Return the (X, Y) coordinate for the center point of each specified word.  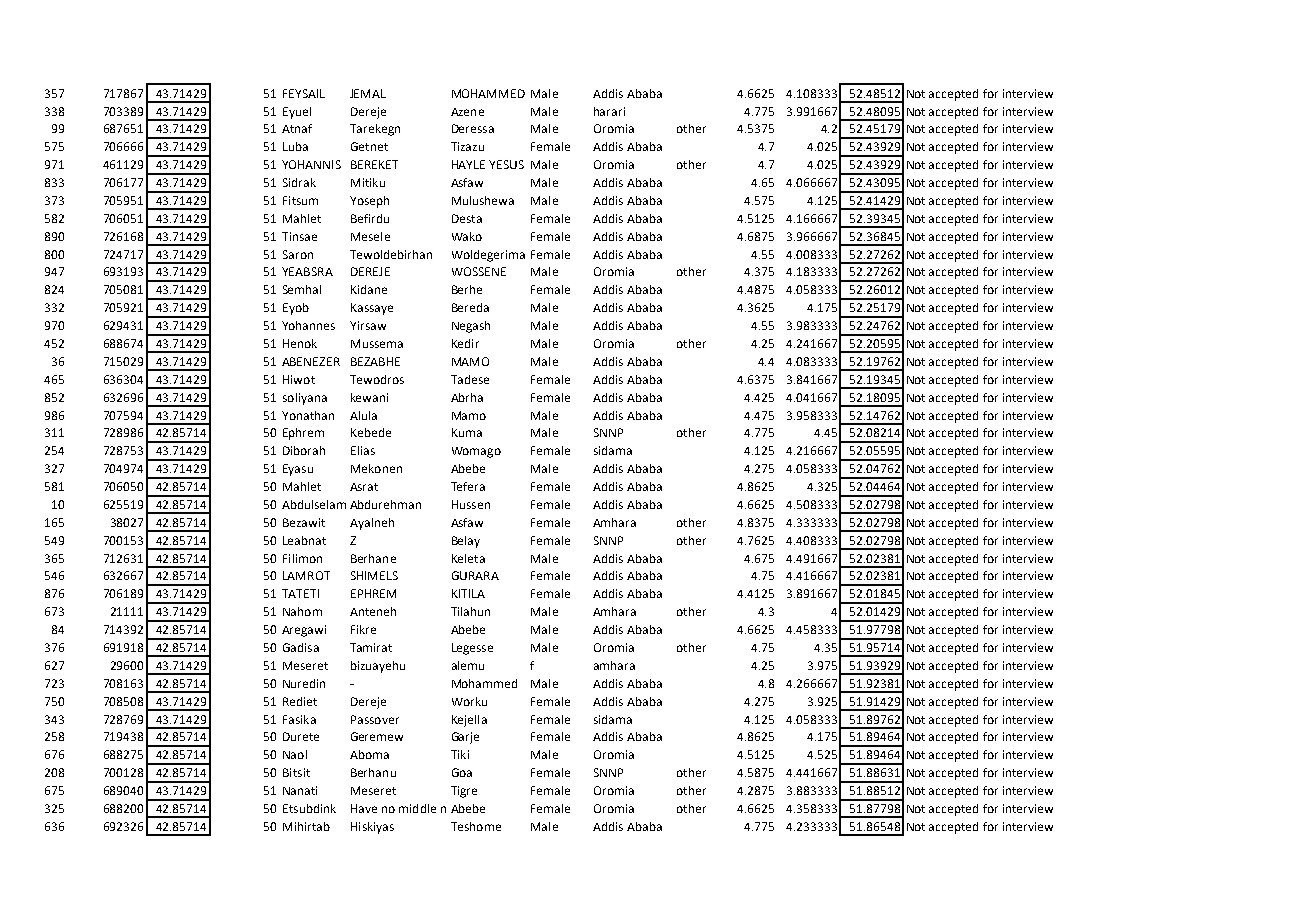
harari (609, 111)
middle (417, 808)
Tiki (460, 754)
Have (364, 808)
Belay (466, 542)
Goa (462, 772)
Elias (363, 450)
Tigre (464, 792)
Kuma (467, 432)
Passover (375, 719)
